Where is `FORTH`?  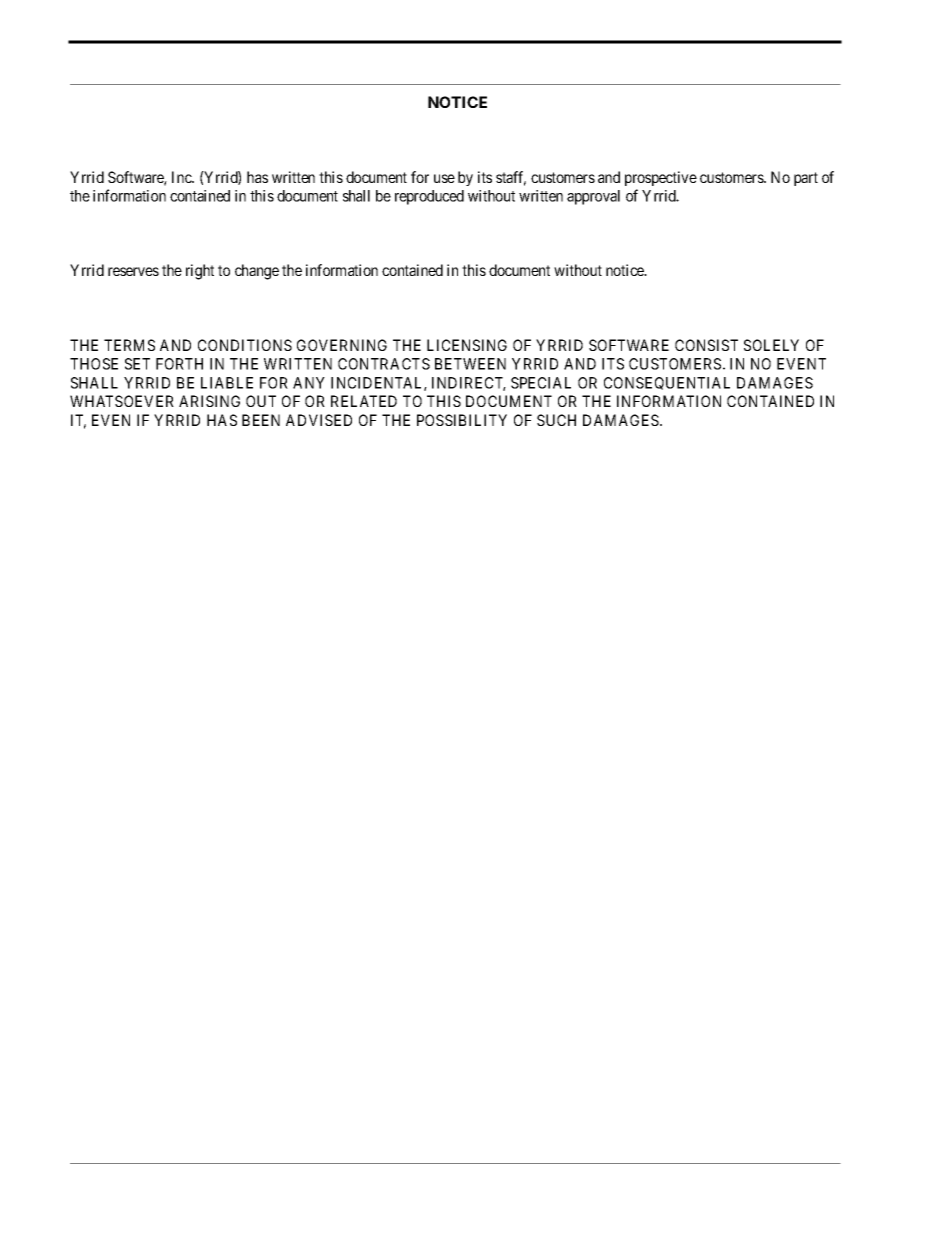 FORTH is located at coordinates (179, 364).
